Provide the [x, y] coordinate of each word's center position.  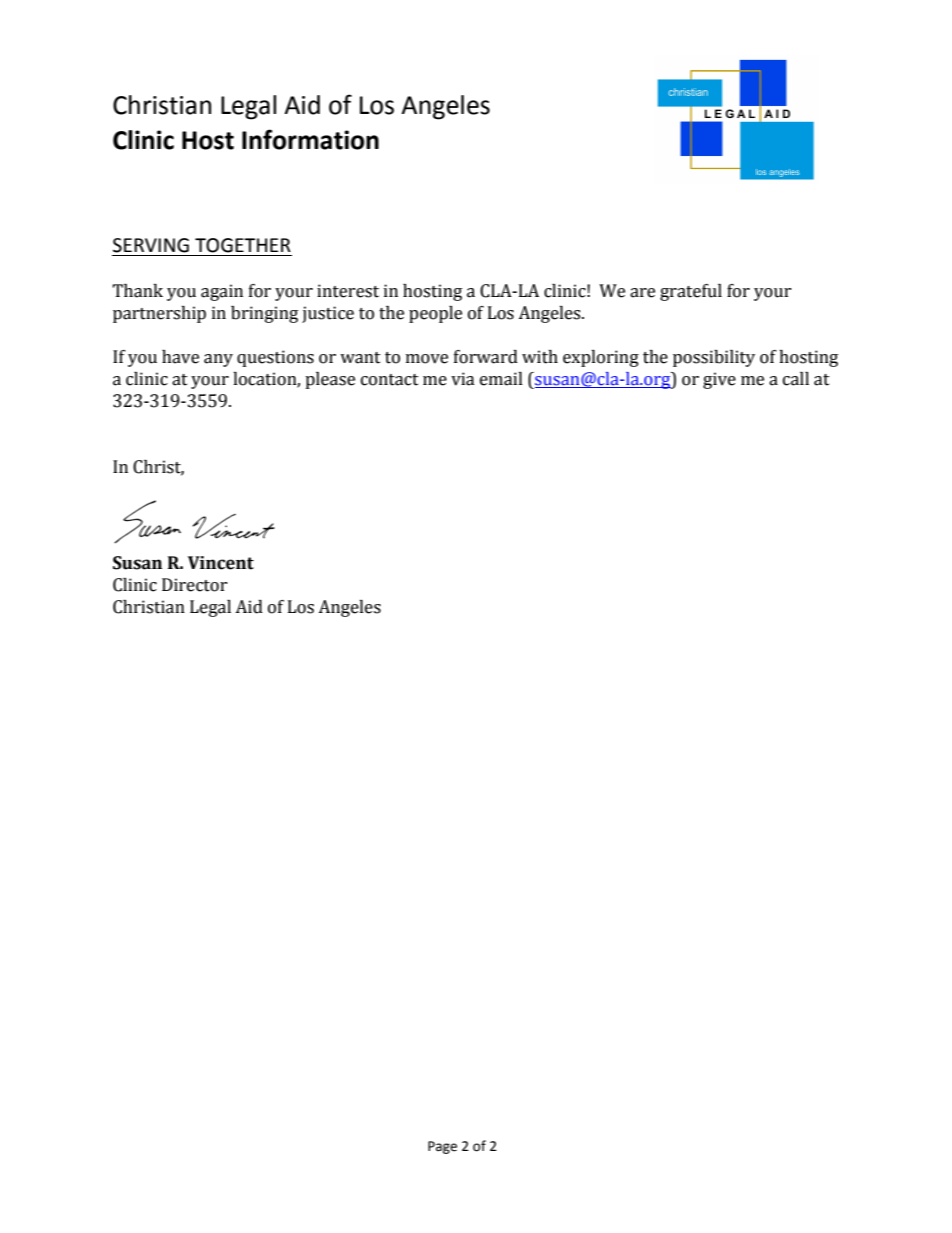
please [330, 380]
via [463, 379]
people [435, 314]
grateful [691, 292]
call [796, 379]
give [719, 380]
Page [442, 1147]
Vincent [221, 563]
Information [310, 139]
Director [195, 585]
